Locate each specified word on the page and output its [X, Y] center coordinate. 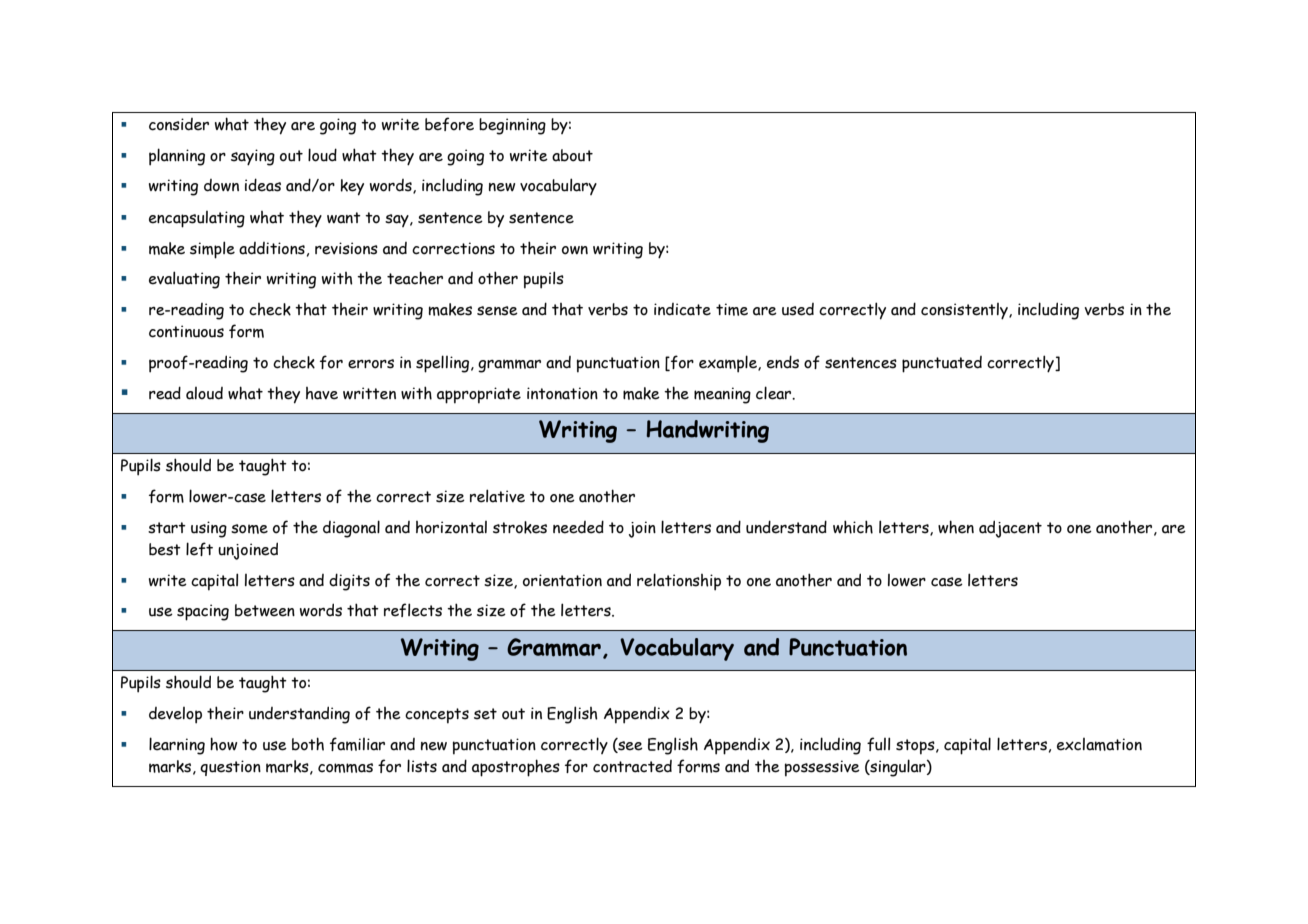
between [265, 610]
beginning [512, 126]
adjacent [1010, 529]
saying [253, 157]
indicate [682, 309]
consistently [965, 311]
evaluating [184, 280]
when [956, 527]
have [322, 393]
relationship [679, 582]
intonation [562, 393]
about [572, 155]
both [308, 744]
